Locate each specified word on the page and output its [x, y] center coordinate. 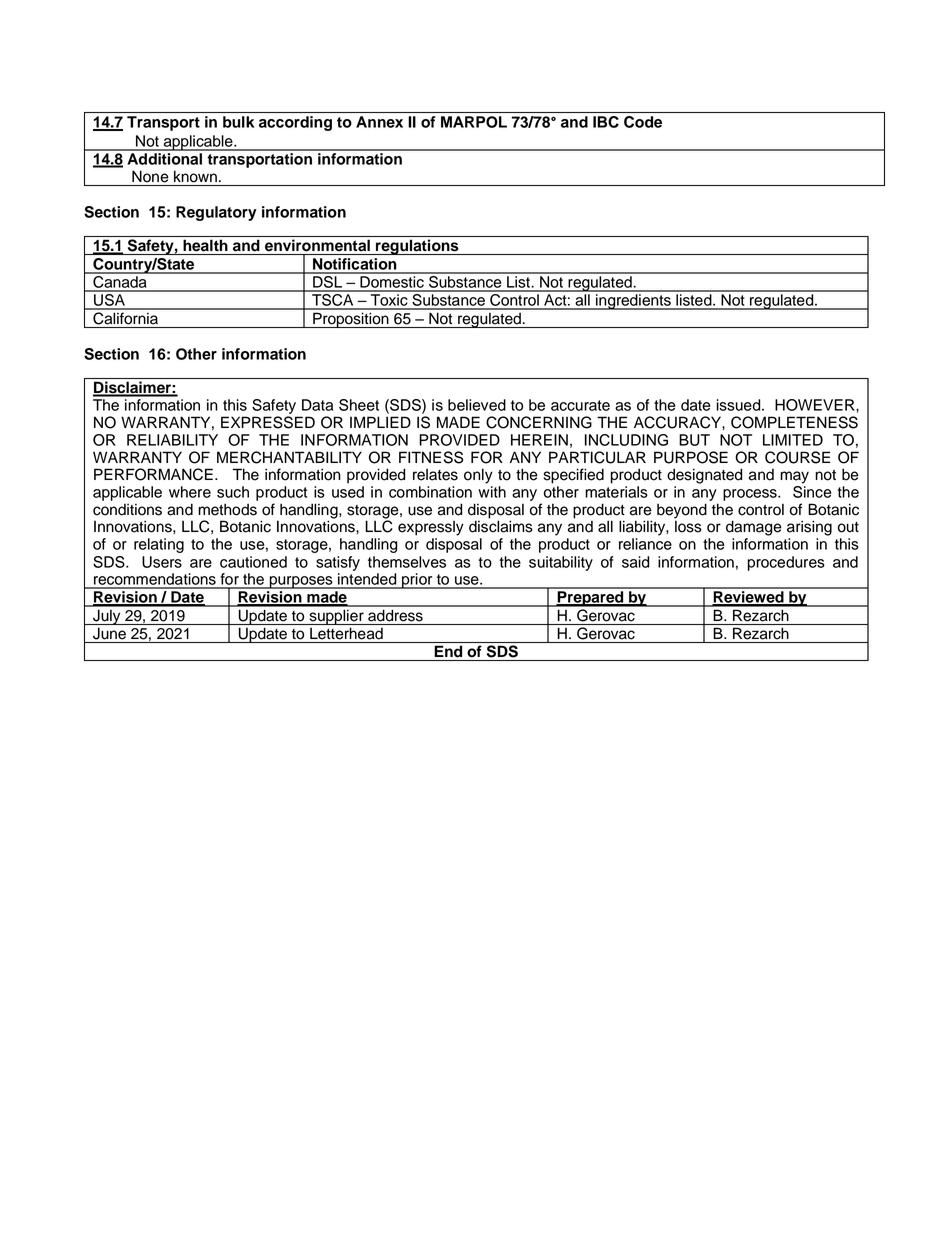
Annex [379, 122]
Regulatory [216, 213]
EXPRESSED [268, 422]
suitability [561, 563]
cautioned [253, 562]
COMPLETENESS [794, 422]
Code [643, 122]
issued [739, 405]
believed [477, 405]
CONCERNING [539, 422]
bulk [238, 122]
